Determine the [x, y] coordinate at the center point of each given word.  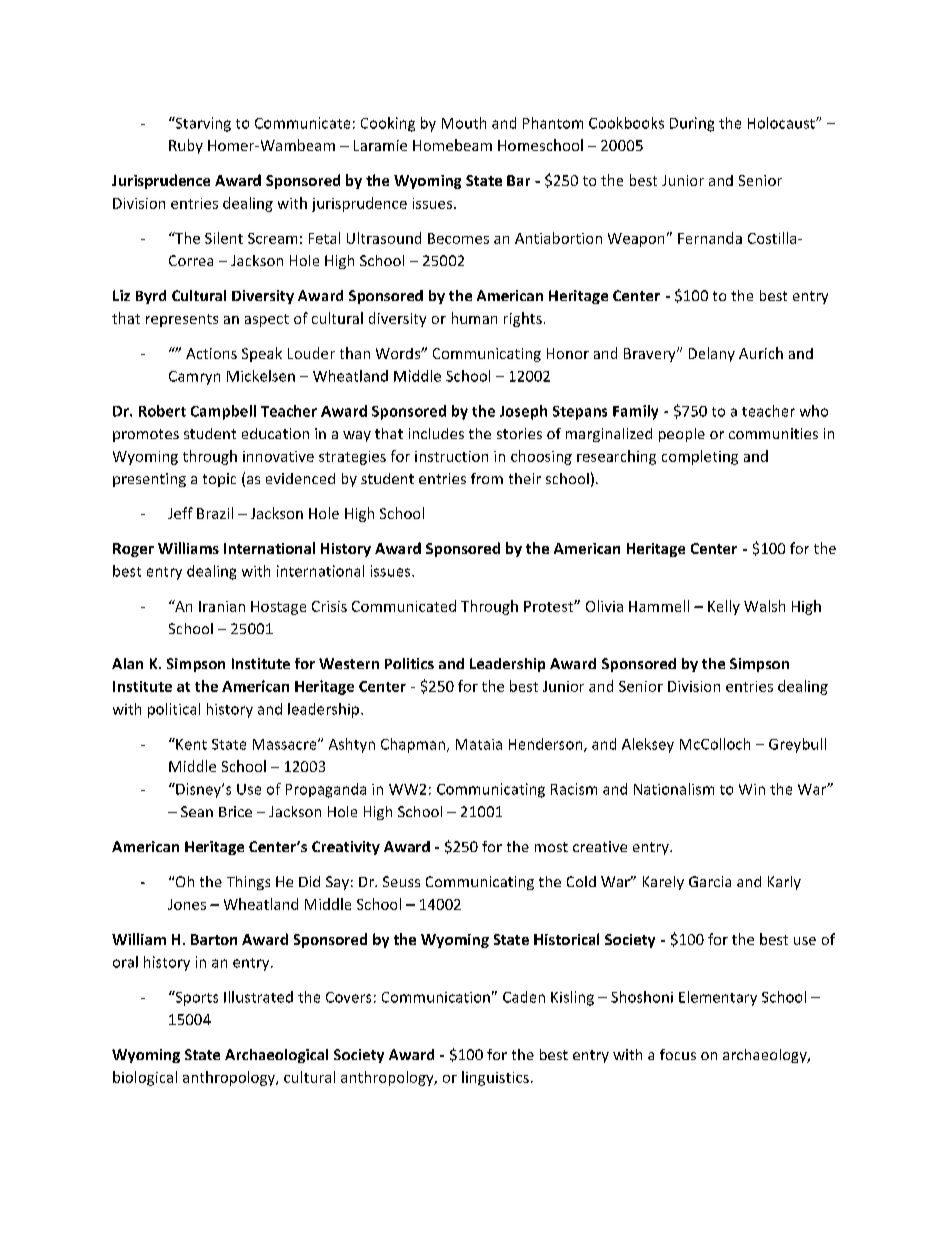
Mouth [464, 123]
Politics [409, 663]
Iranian [222, 606]
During [692, 124]
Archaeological [276, 1056]
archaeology [766, 1056]
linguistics [495, 1078]
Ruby [186, 146]
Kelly [724, 607]
